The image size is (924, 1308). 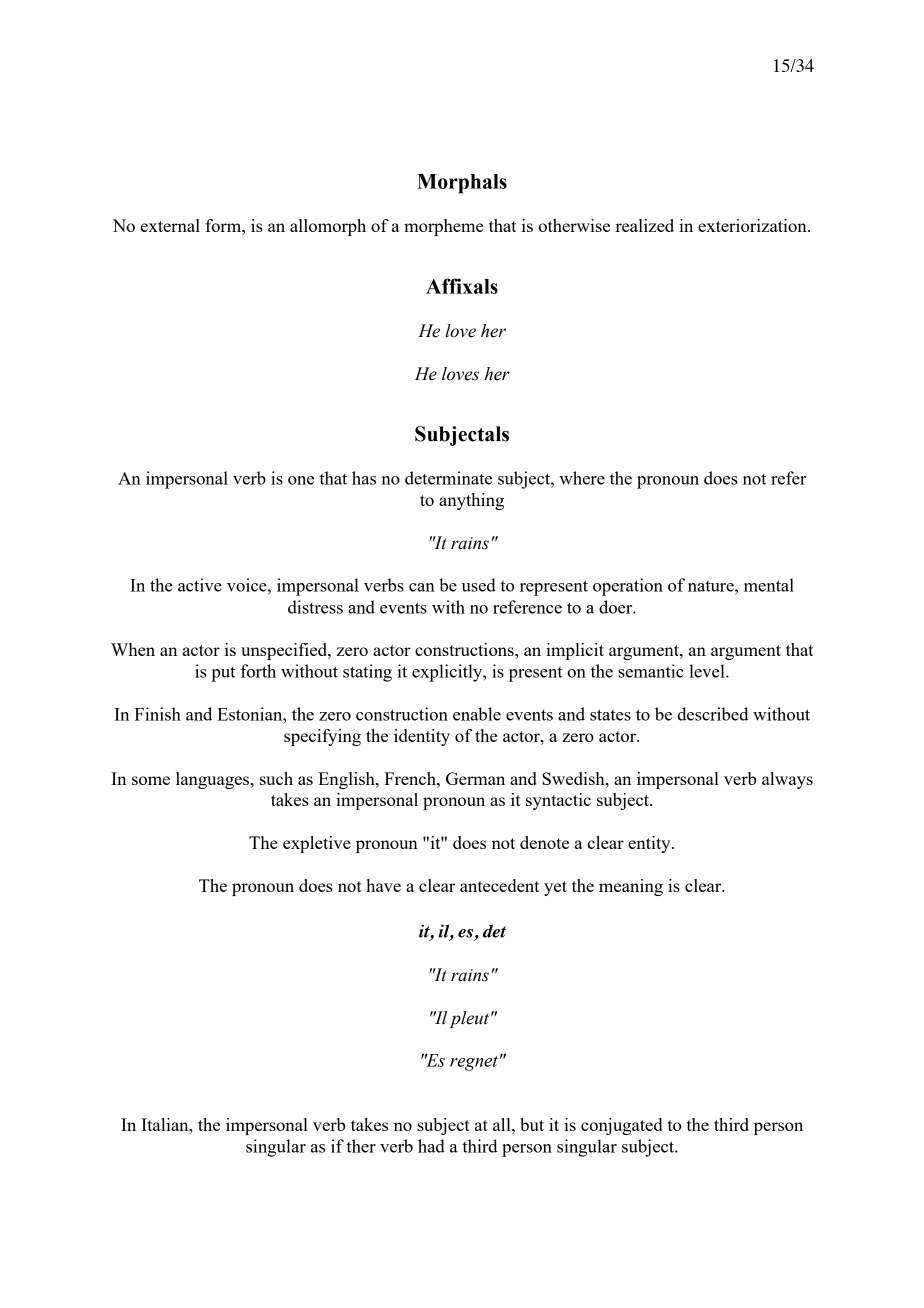 I want to click on put, so click(x=223, y=674).
